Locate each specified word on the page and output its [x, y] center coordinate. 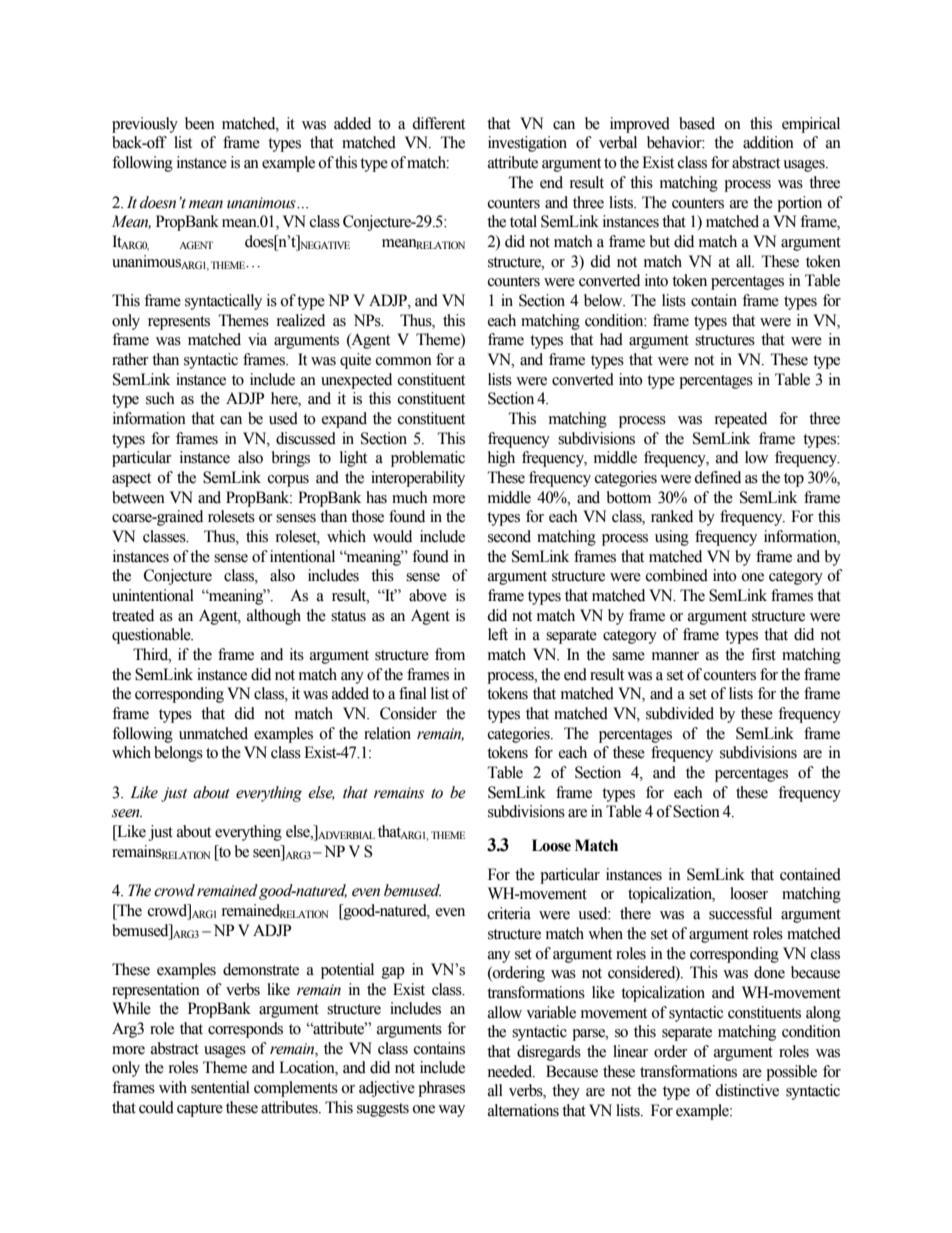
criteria [509, 913]
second [509, 536]
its [297, 654]
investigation [527, 144]
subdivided [680, 713]
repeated [741, 420]
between [138, 497]
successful [740, 913]
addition [768, 142]
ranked [672, 516]
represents [179, 323]
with [173, 1087]
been [200, 123]
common [404, 361]
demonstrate [261, 969]
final [413, 693]
